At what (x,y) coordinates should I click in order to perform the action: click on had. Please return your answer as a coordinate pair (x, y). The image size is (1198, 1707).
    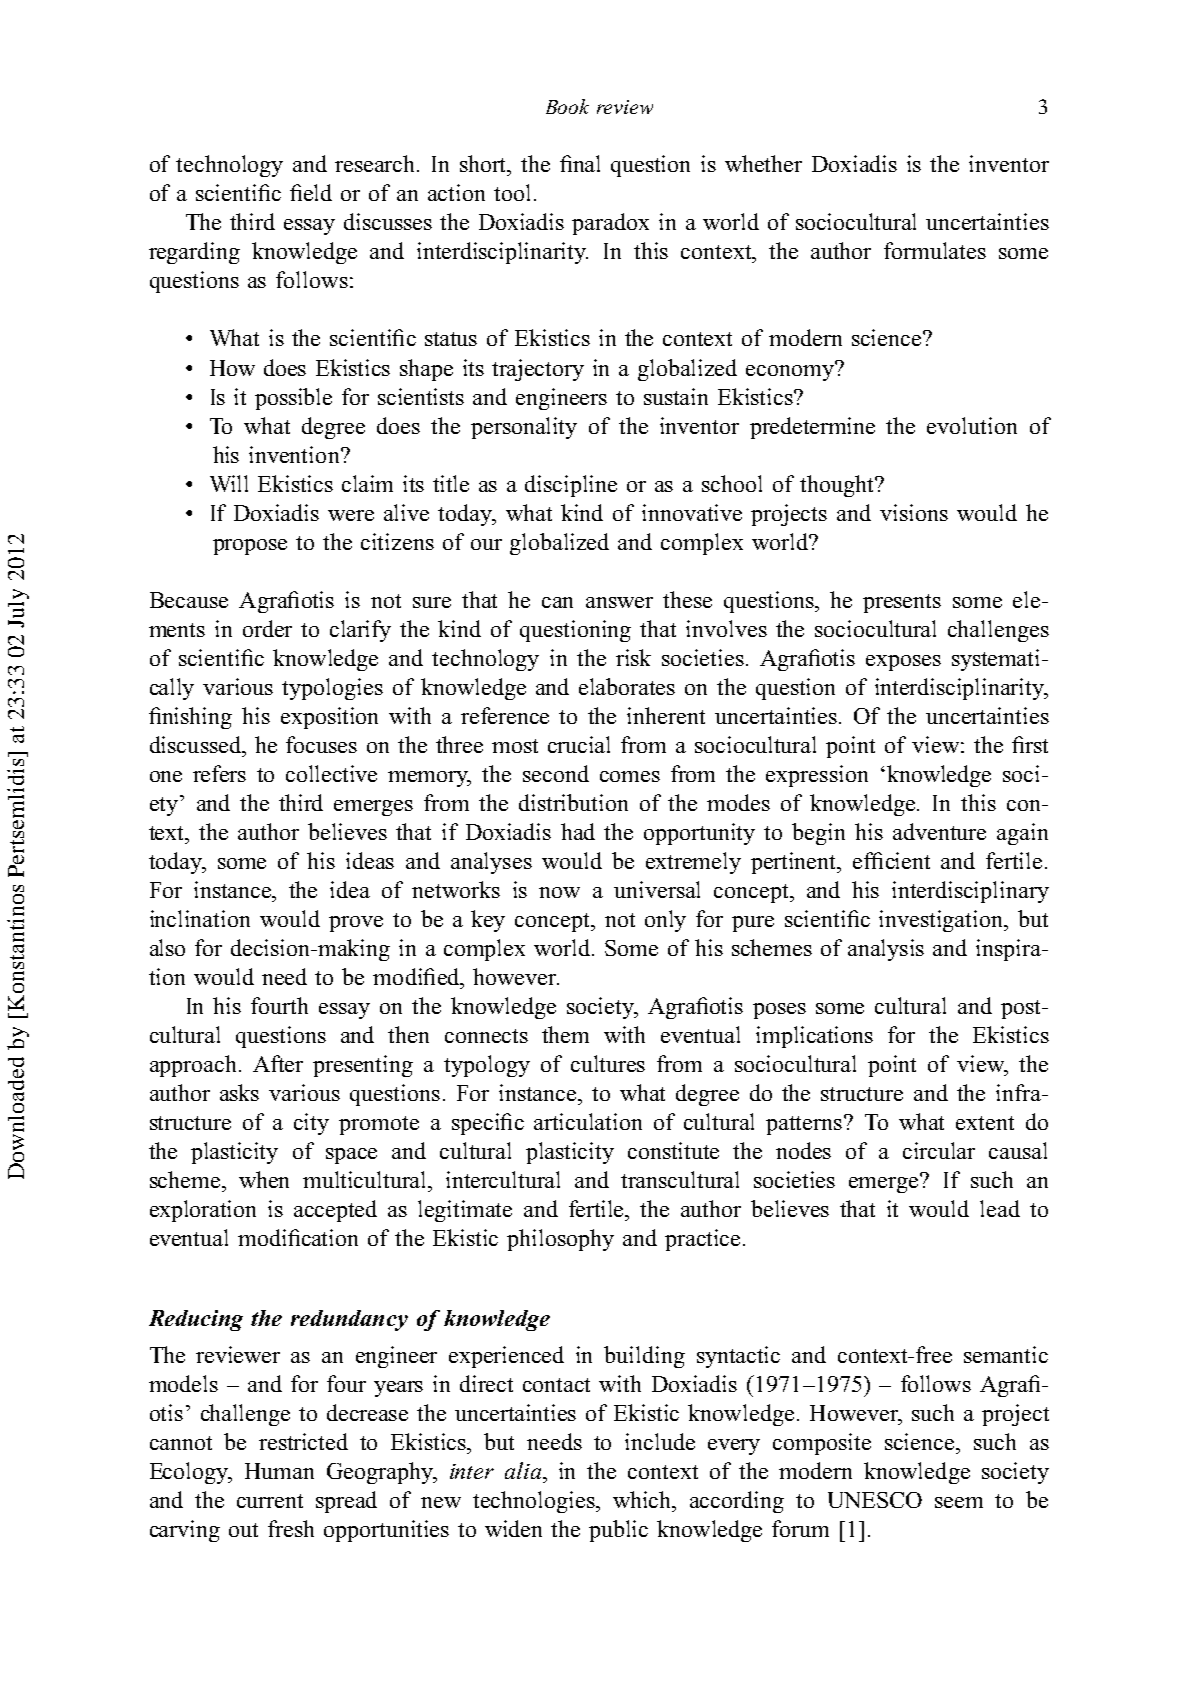
    Looking at the image, I should click on (578, 831).
